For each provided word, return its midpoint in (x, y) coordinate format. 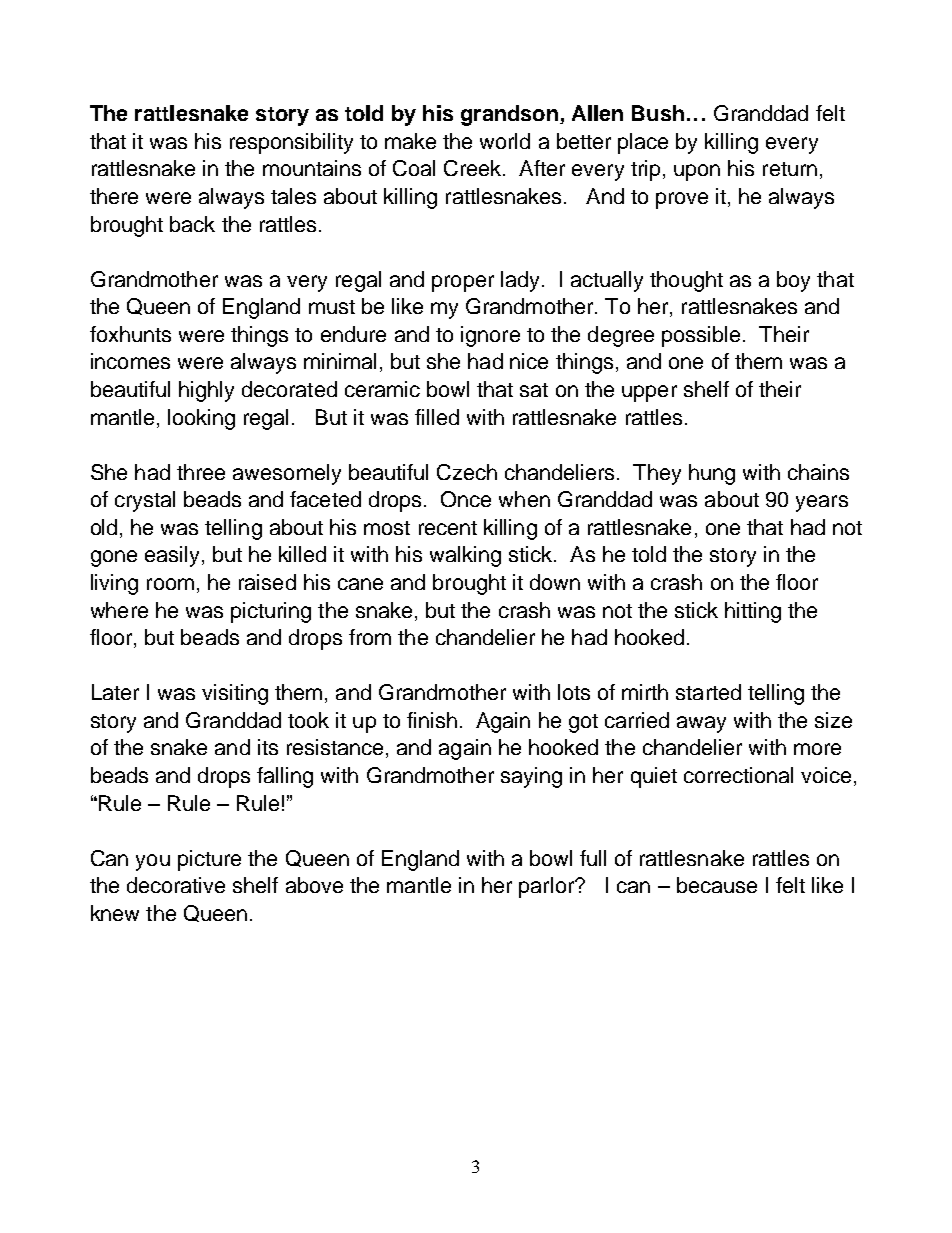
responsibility (291, 143)
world (505, 141)
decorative (176, 885)
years (822, 503)
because (717, 885)
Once (466, 499)
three (201, 472)
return (790, 169)
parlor (547, 887)
